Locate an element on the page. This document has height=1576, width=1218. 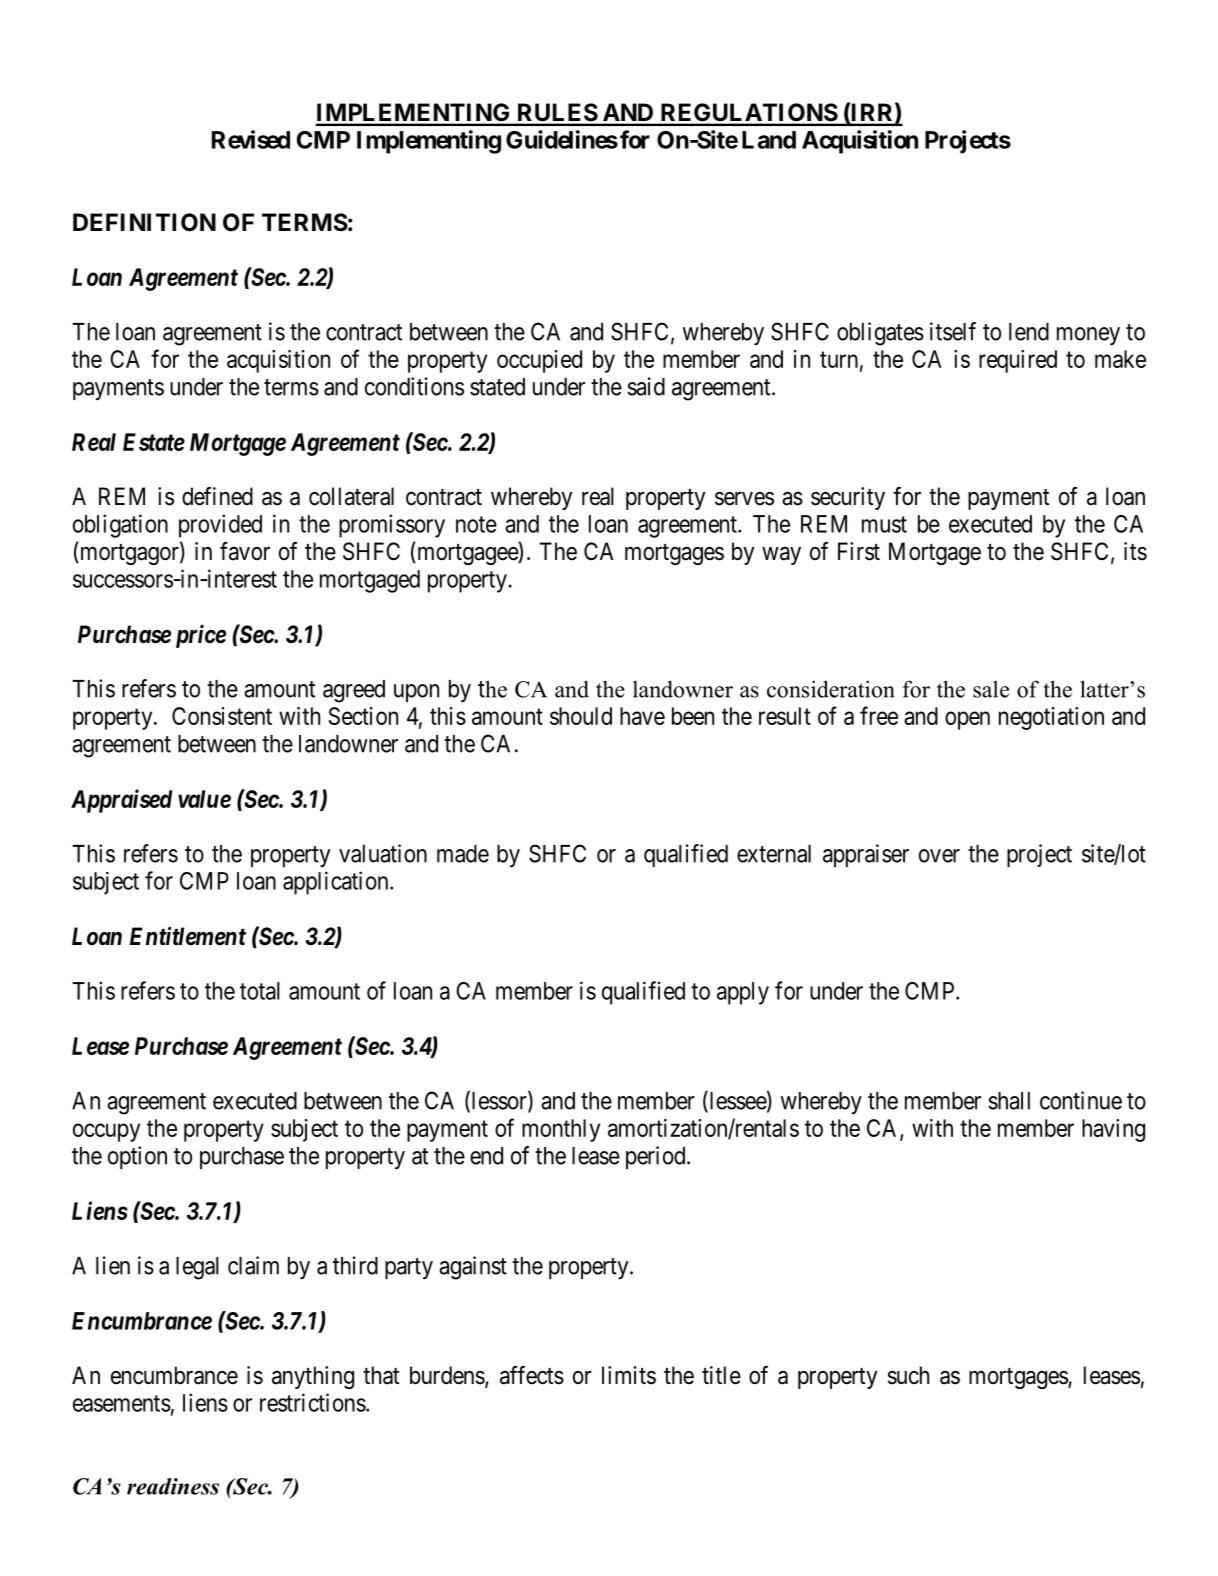
Revised is located at coordinates (251, 139).
